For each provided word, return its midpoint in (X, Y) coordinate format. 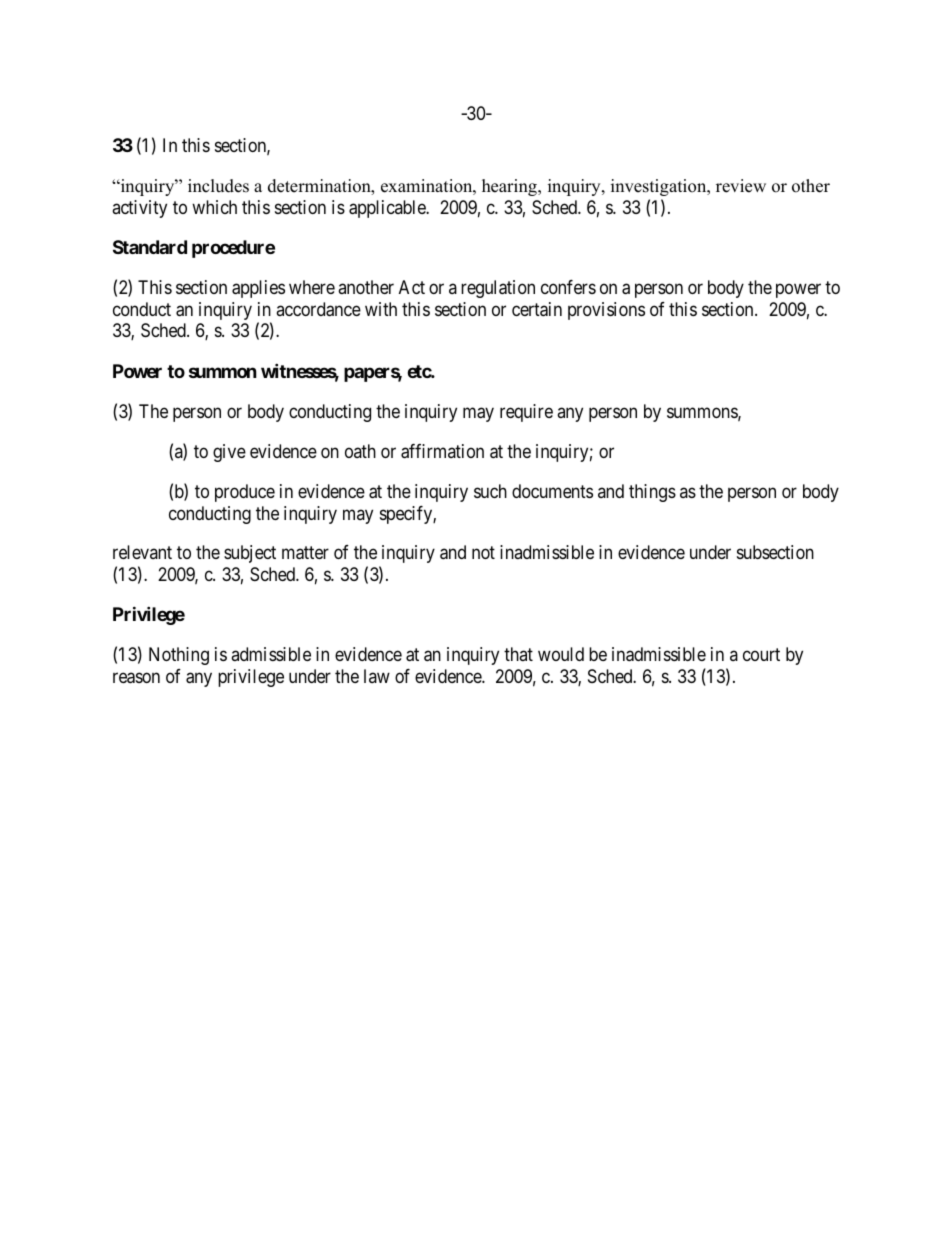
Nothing (179, 656)
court (761, 655)
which (214, 207)
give (229, 453)
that (518, 654)
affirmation (442, 451)
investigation (660, 187)
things (652, 493)
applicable (388, 209)
